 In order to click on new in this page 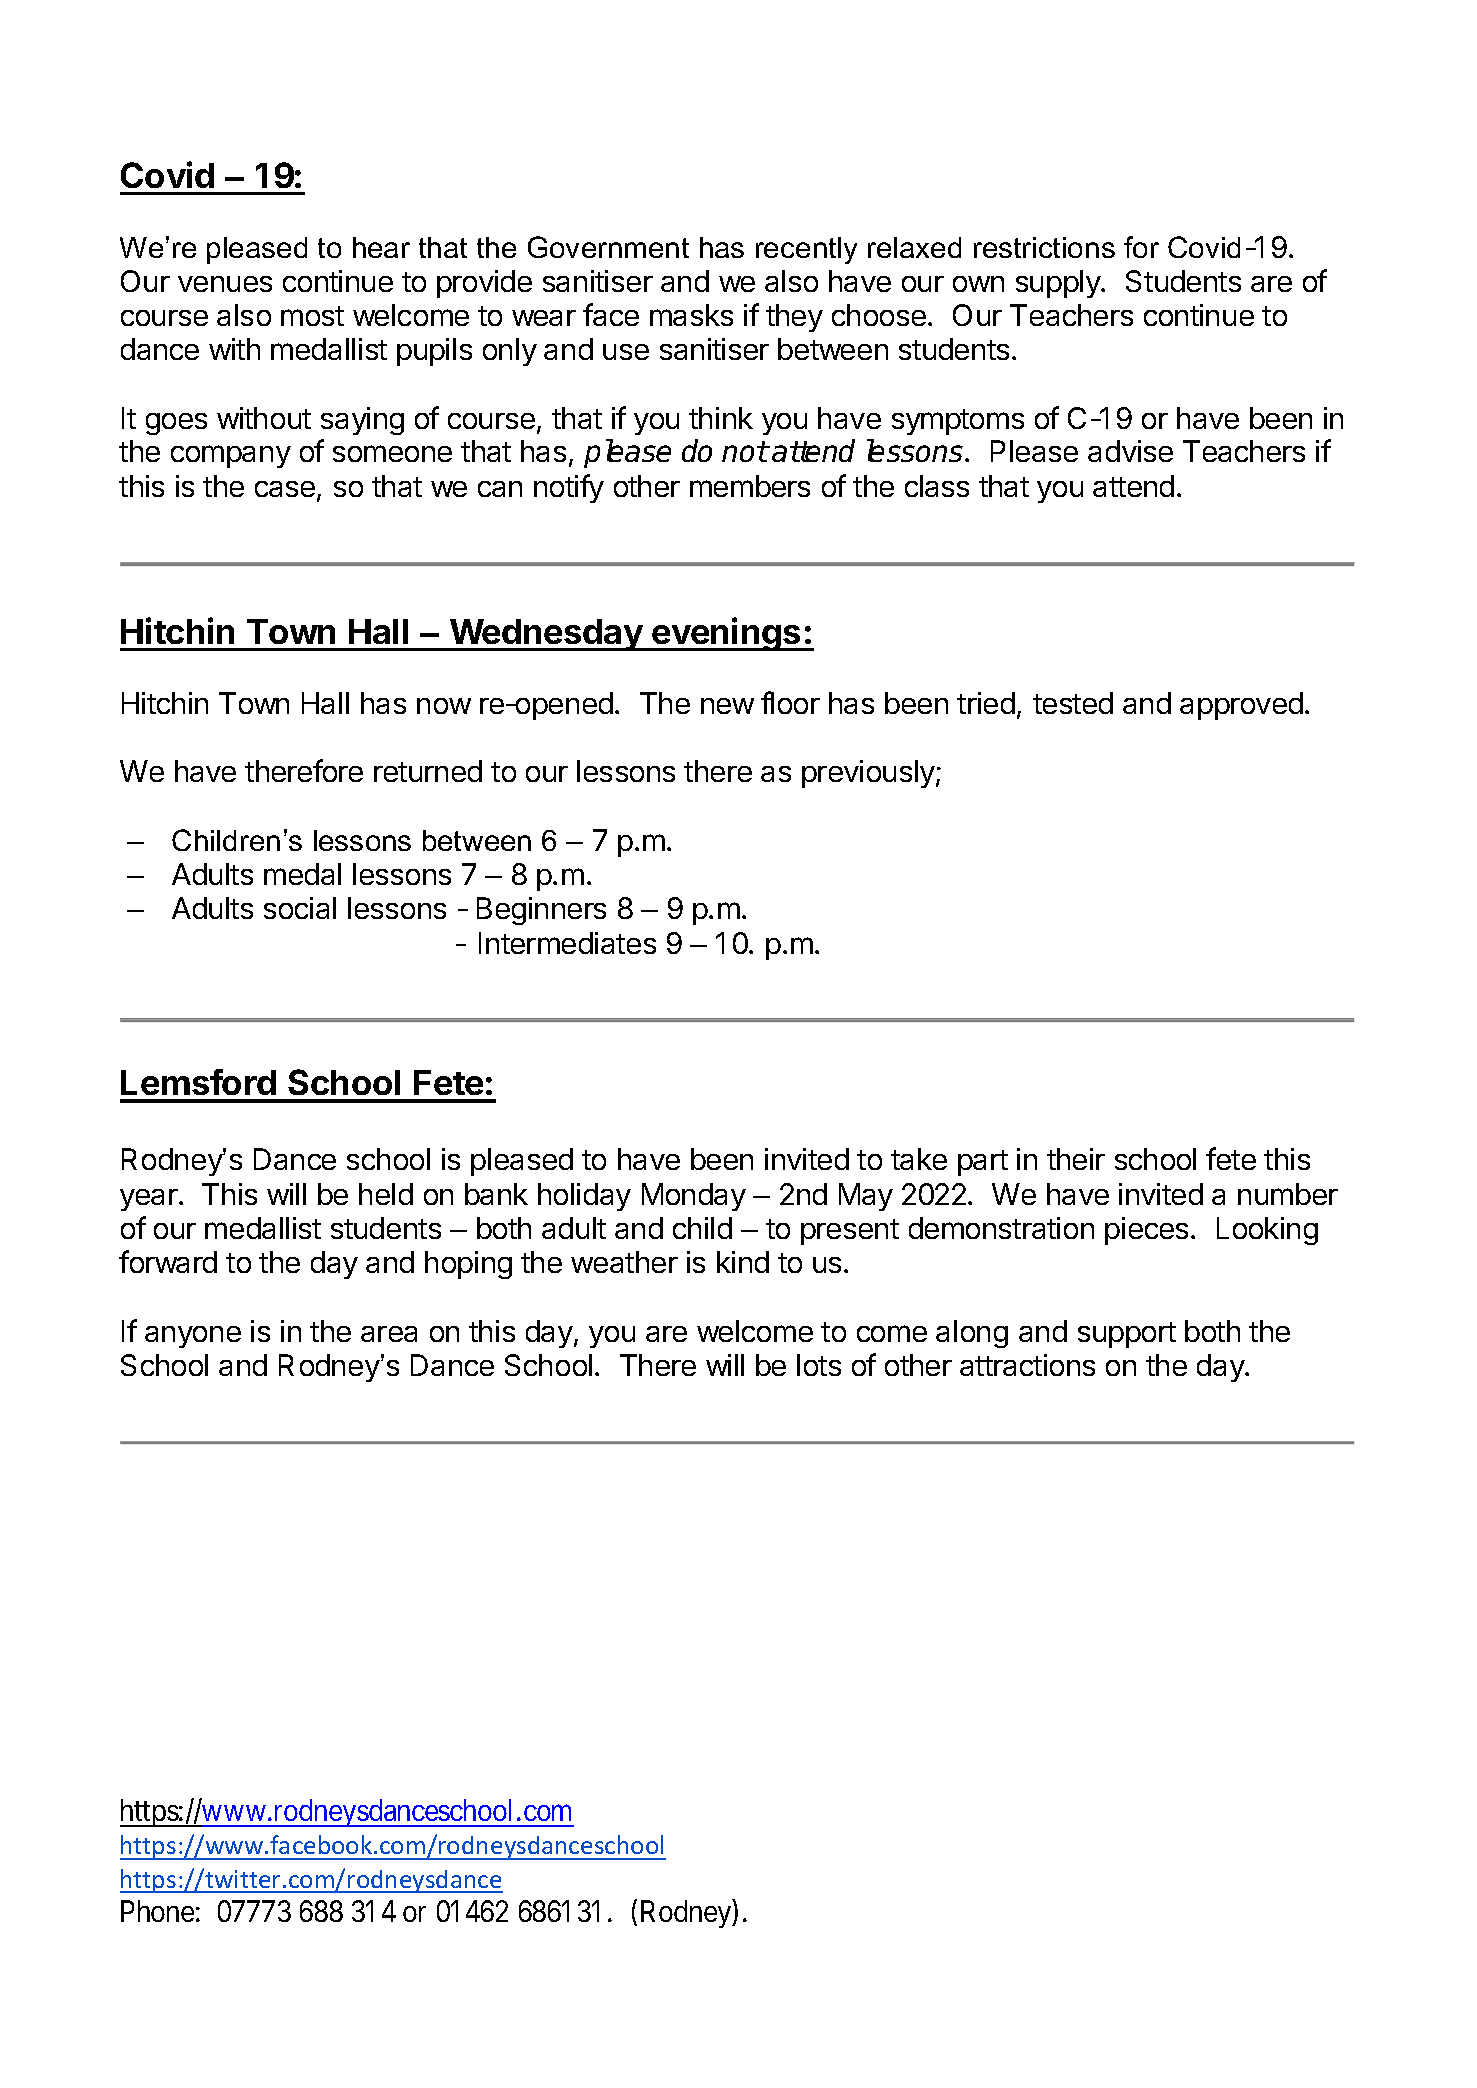, I will do `click(727, 706)`.
